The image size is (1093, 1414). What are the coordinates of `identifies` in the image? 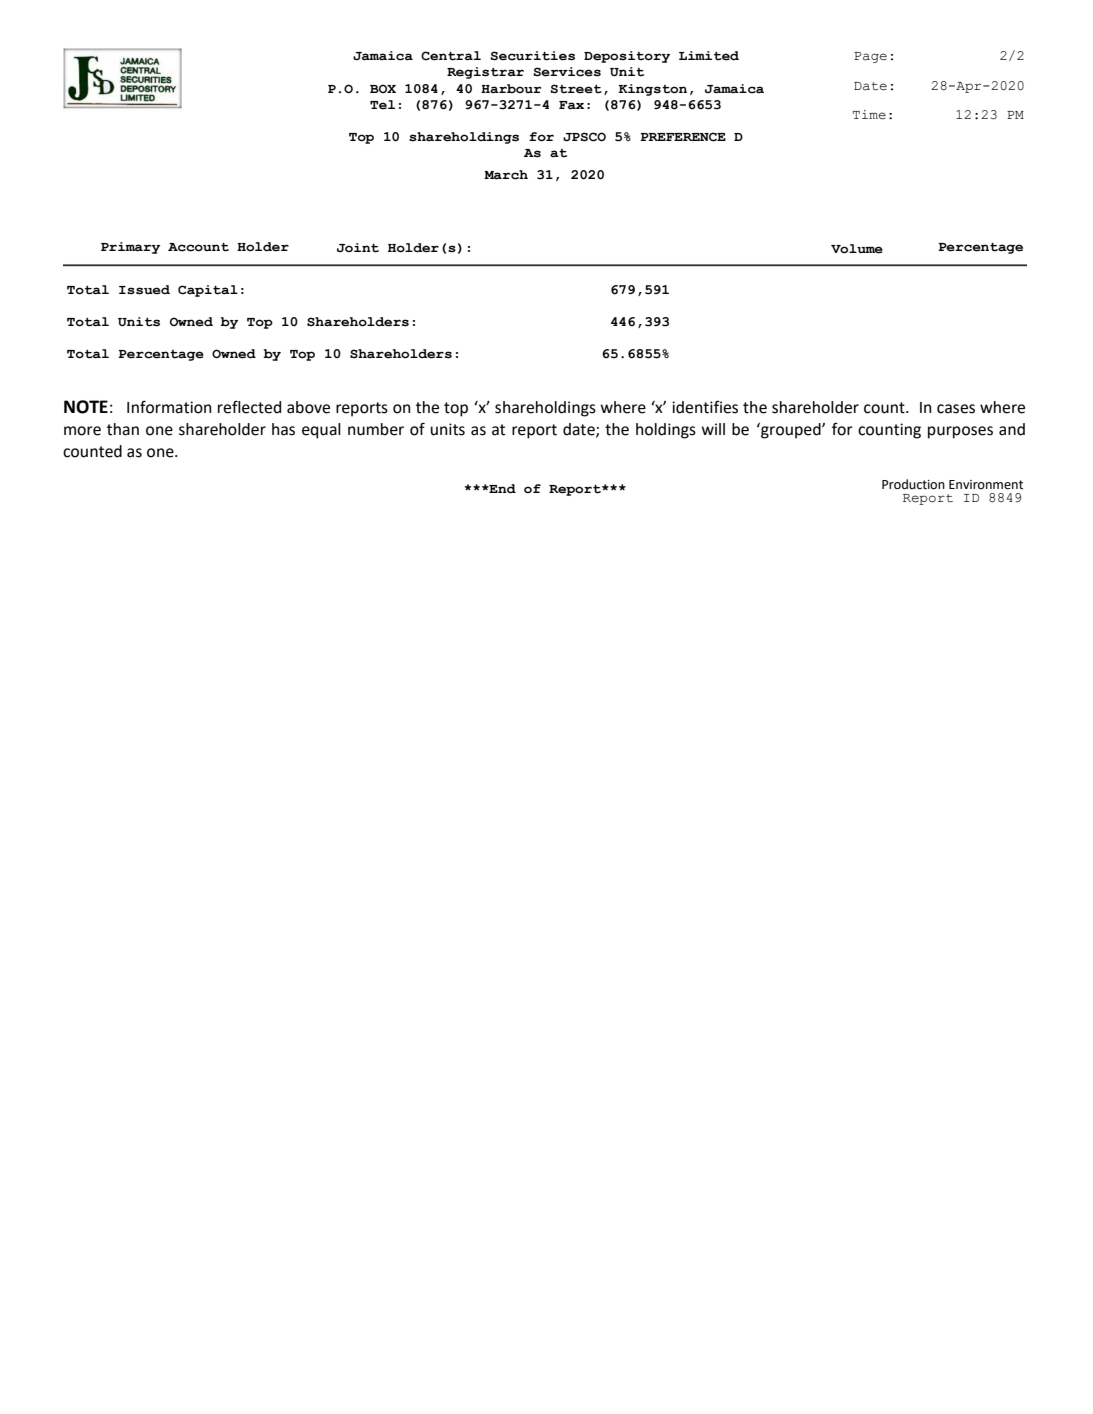 It's located at (705, 407).
